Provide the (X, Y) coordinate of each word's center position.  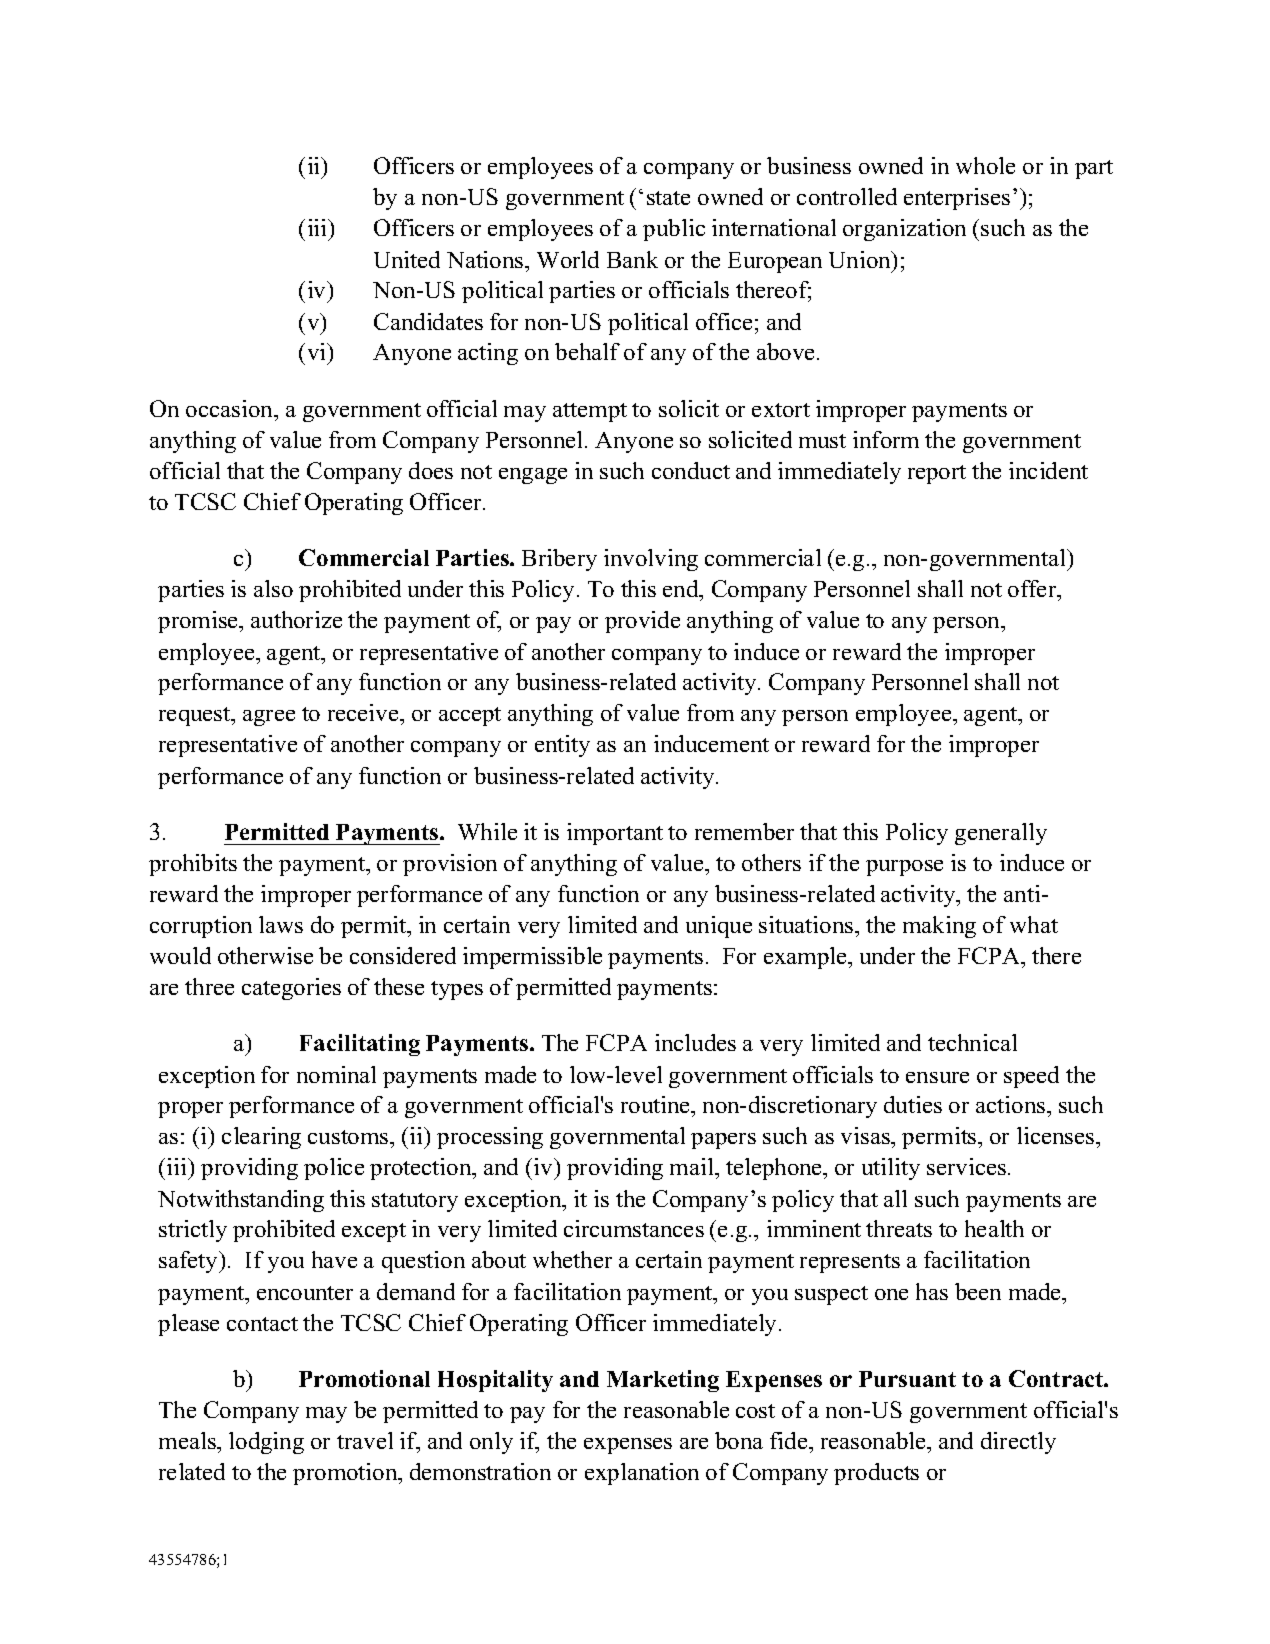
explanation (642, 1474)
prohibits (193, 865)
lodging (266, 1443)
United (407, 259)
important (615, 834)
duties (913, 1104)
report (937, 474)
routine (657, 1106)
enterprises (957, 199)
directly (1018, 1443)
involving (651, 560)
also (273, 588)
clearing (261, 1138)
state (668, 198)
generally (1001, 834)
